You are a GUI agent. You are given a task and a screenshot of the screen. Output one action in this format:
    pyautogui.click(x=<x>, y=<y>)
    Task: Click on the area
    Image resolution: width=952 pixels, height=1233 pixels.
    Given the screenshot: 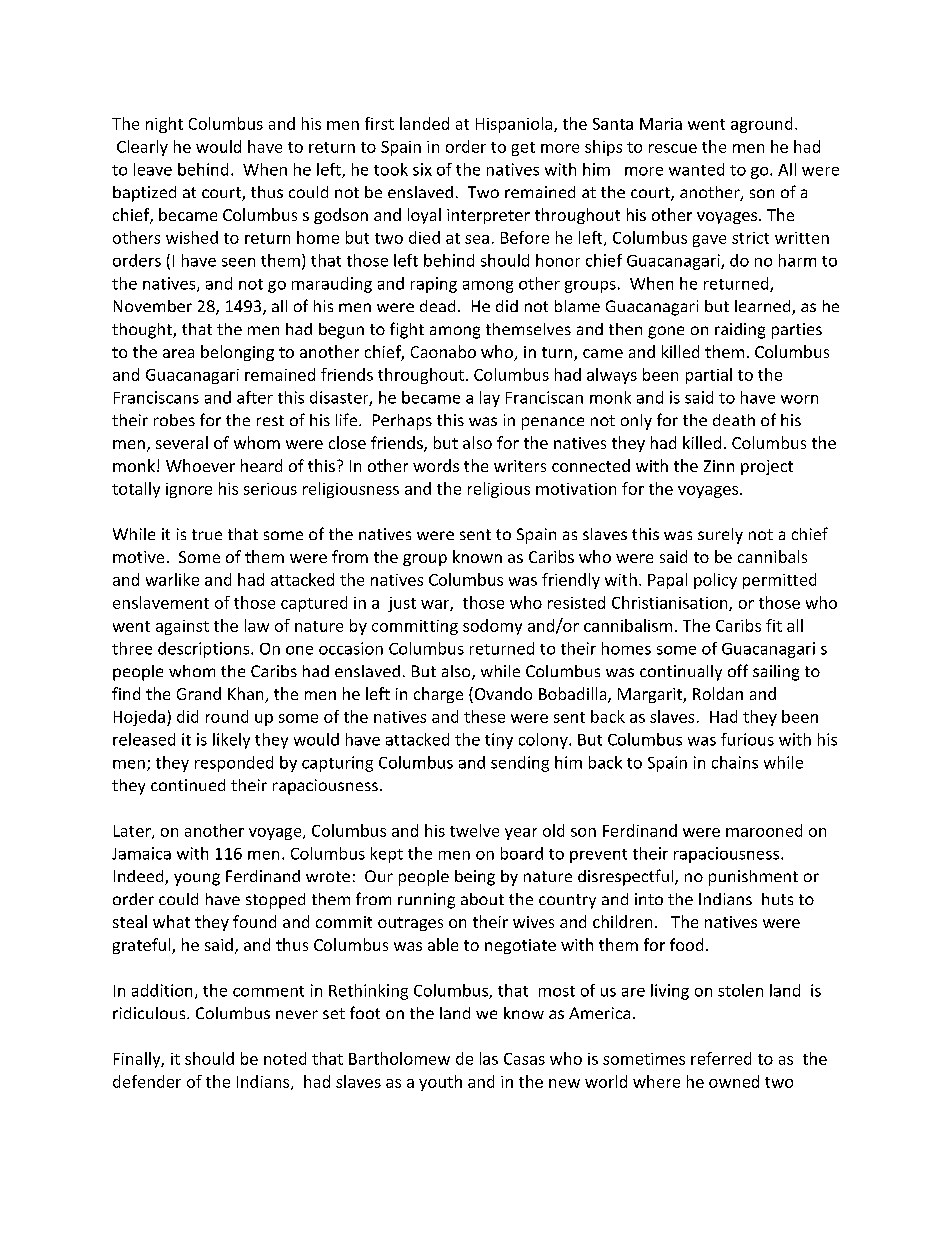 What is the action you would take?
    pyautogui.click(x=178, y=353)
